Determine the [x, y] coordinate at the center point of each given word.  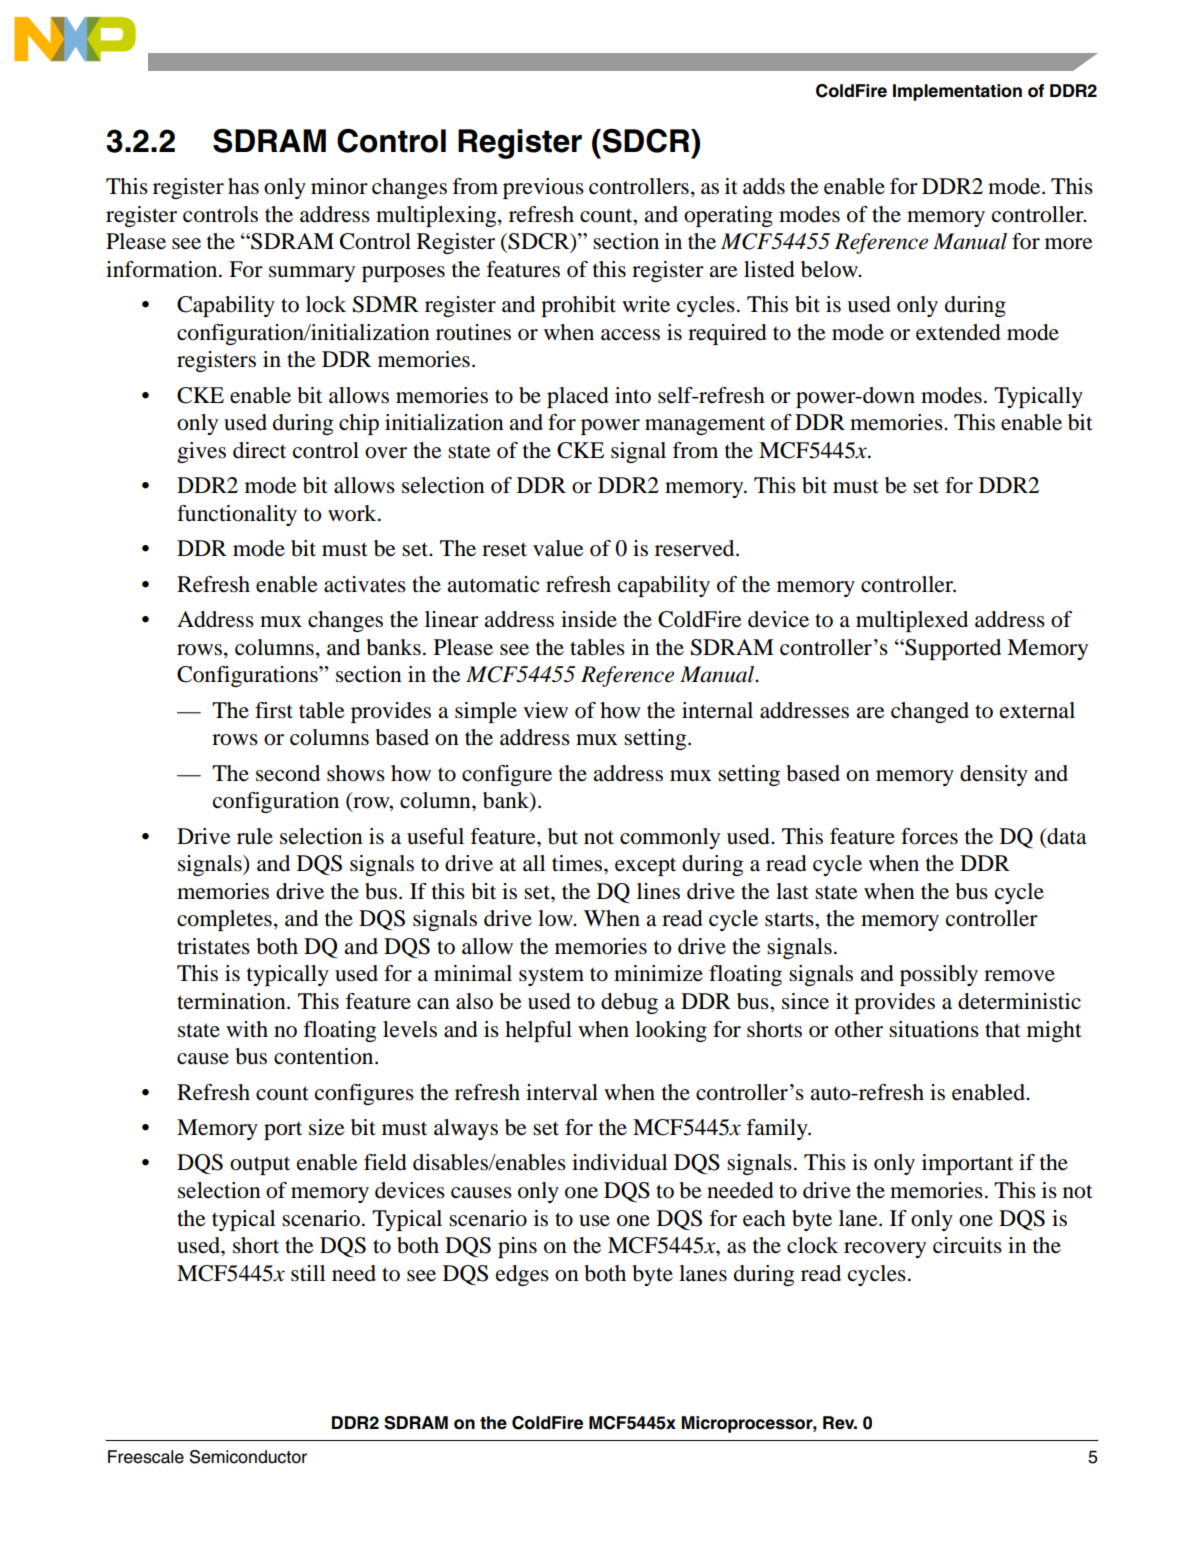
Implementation [957, 92]
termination [232, 1001]
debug [629, 1003]
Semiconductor [248, 1457]
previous [543, 188]
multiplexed [912, 621]
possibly [939, 975]
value [558, 548]
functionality [237, 515]
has [243, 186]
